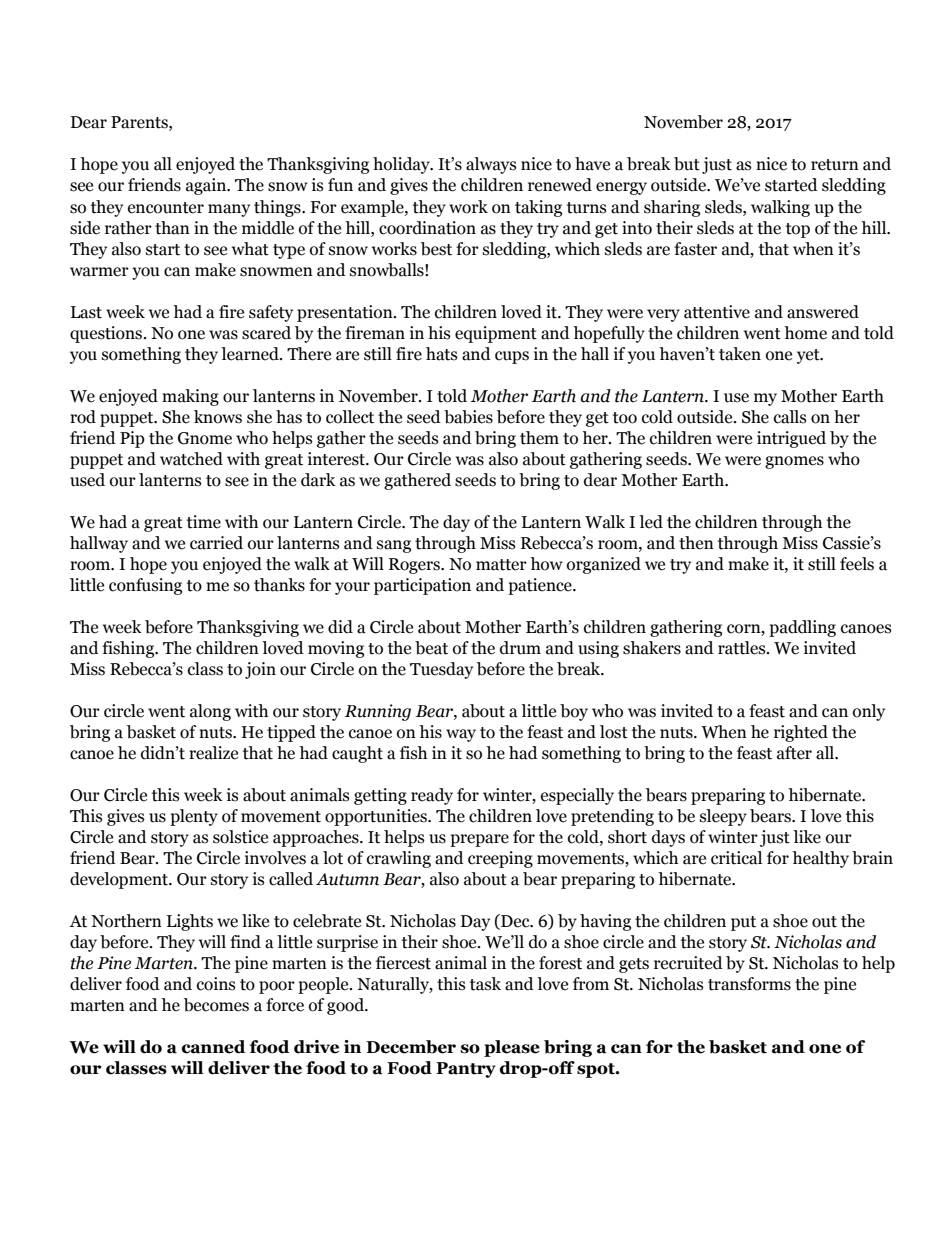  I want to click on canned, so click(214, 1047).
